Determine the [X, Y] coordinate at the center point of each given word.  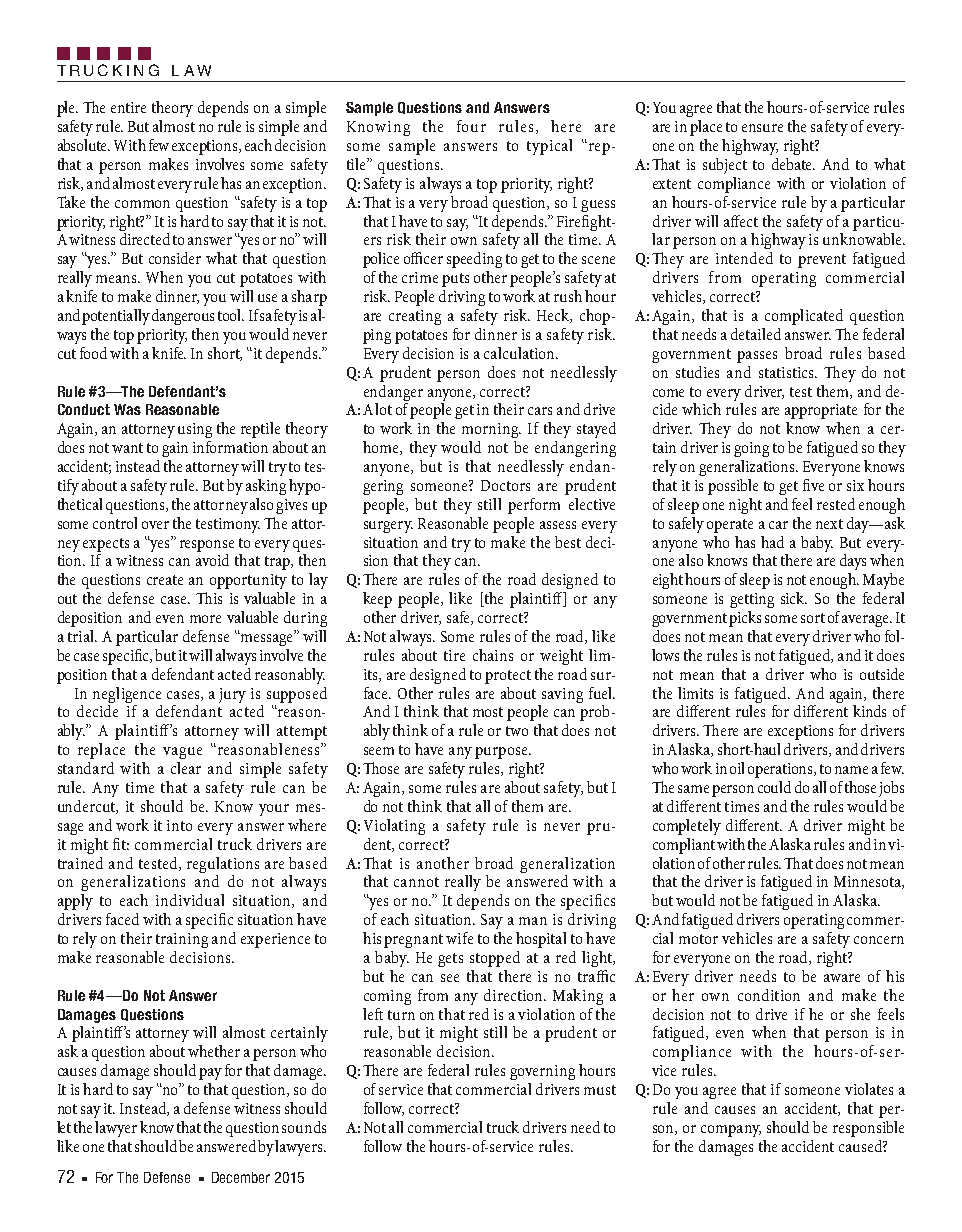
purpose [502, 753]
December [241, 1177]
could [774, 787]
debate [793, 164]
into [179, 825]
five [813, 485]
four [471, 126]
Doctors [505, 485]
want [127, 448]
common [142, 204]
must [600, 1090]
